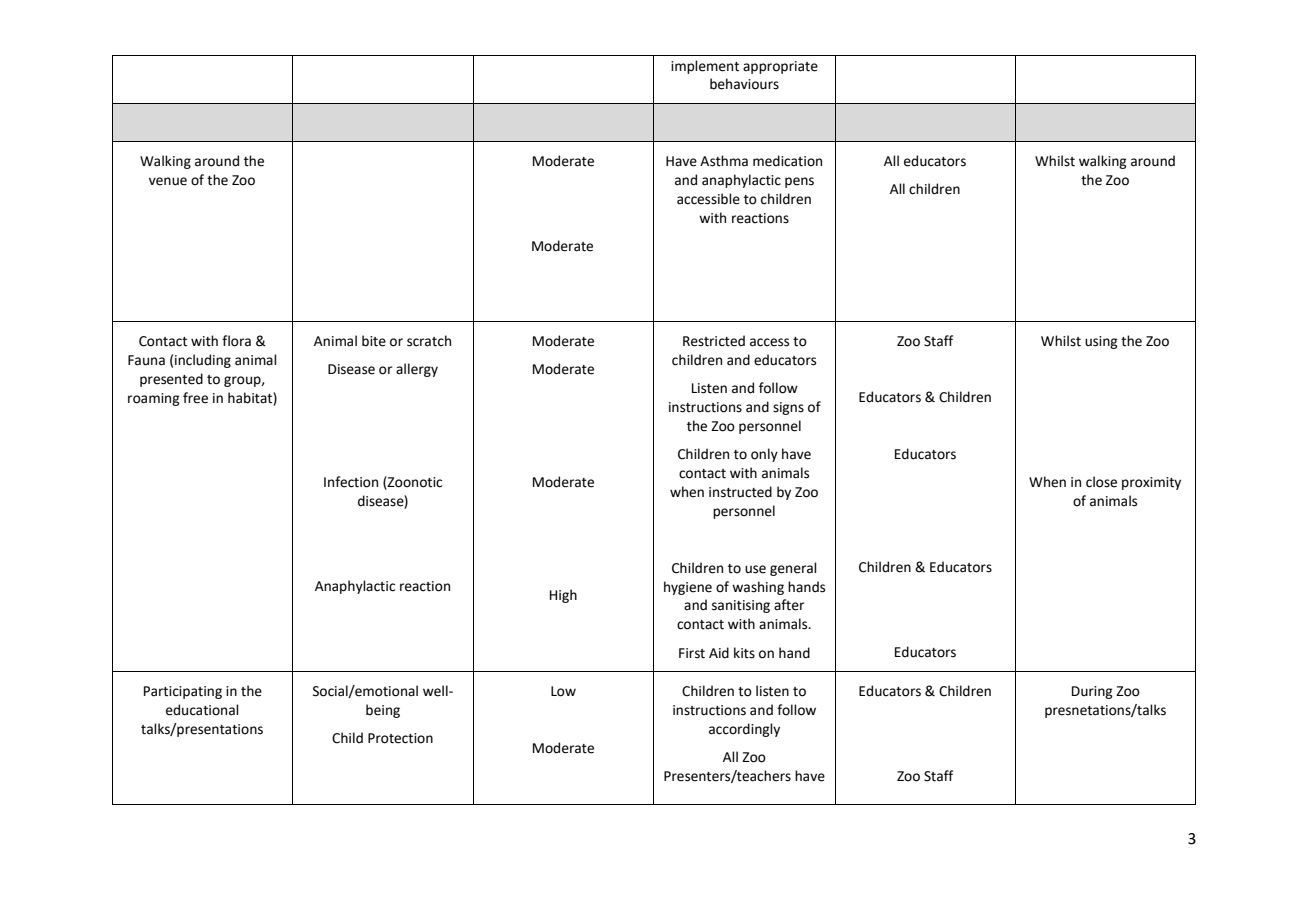 This screenshot has height=924, width=1308. What do you see at coordinates (705, 67) in the screenshot?
I see `implement` at bounding box center [705, 67].
